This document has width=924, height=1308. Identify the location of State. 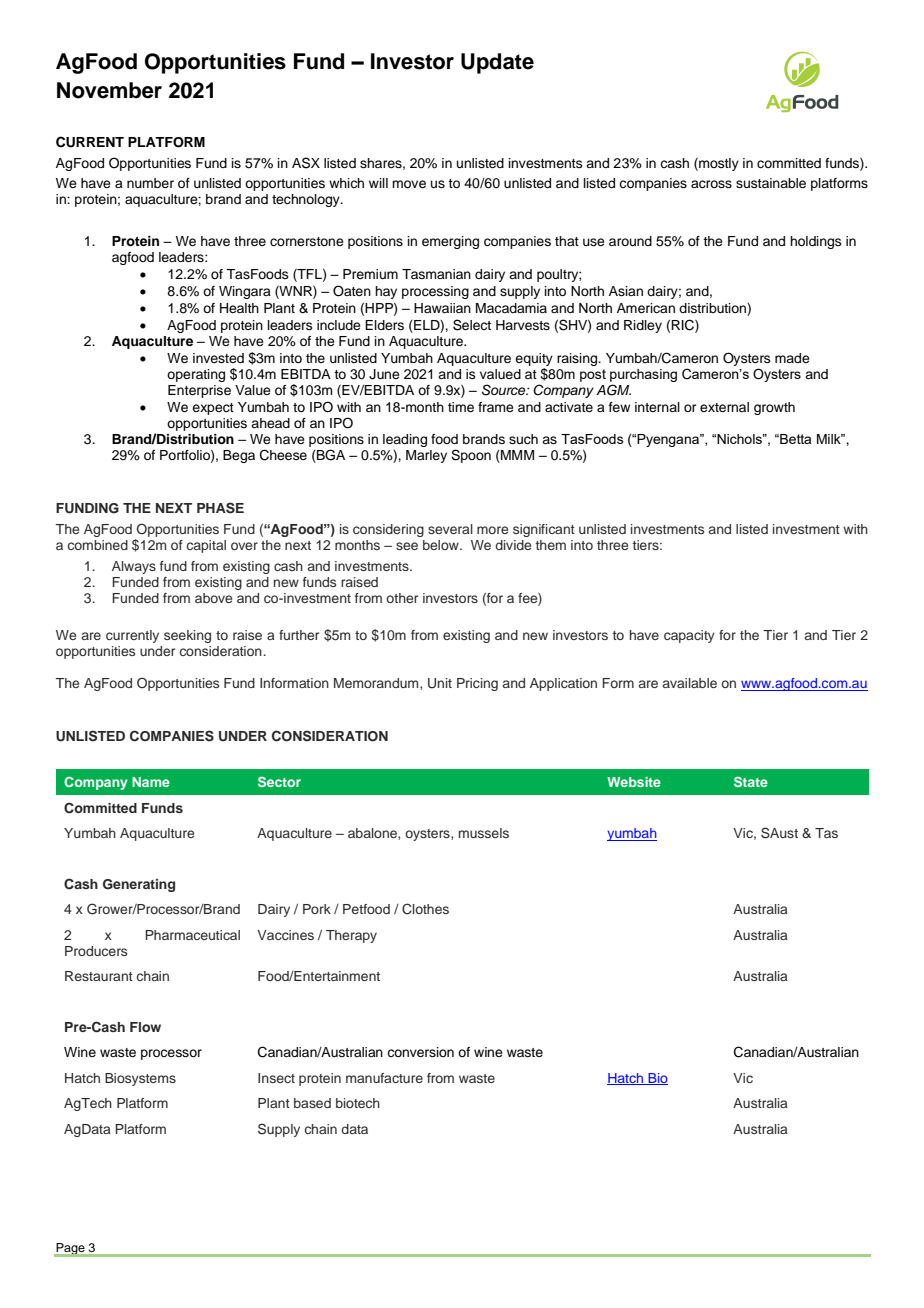
(751, 782).
